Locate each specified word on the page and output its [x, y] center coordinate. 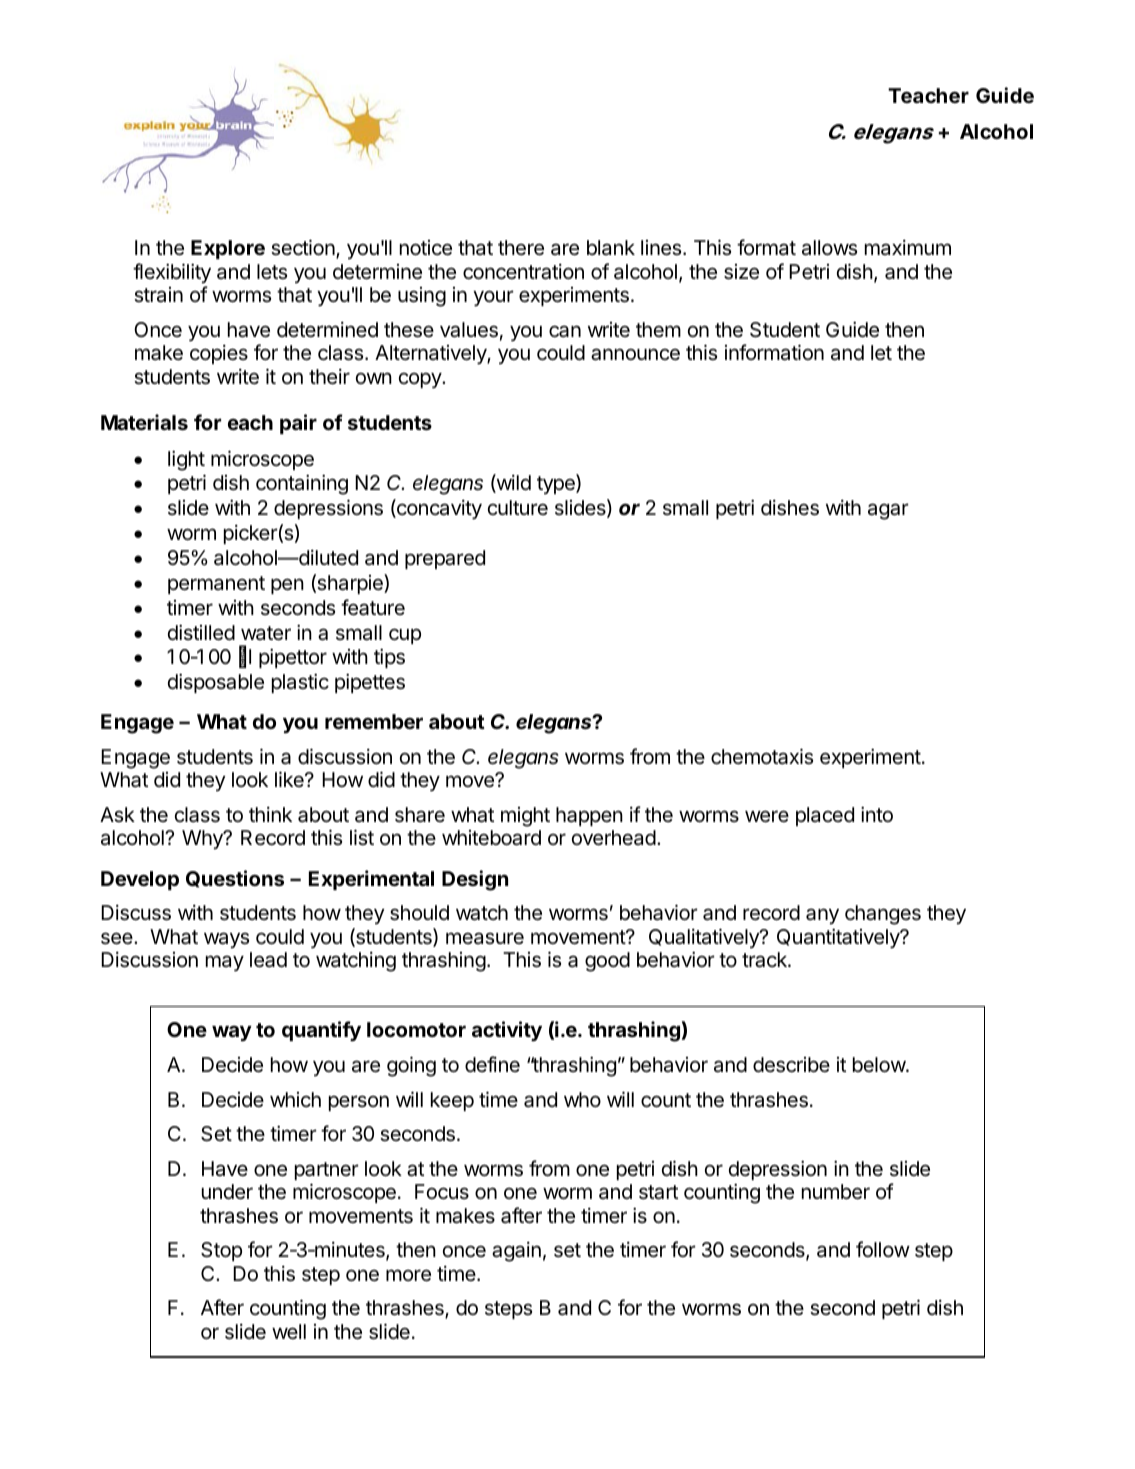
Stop [221, 1251]
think [270, 814]
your [493, 298]
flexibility [172, 273]
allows [829, 248]
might [525, 817]
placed [825, 816]
